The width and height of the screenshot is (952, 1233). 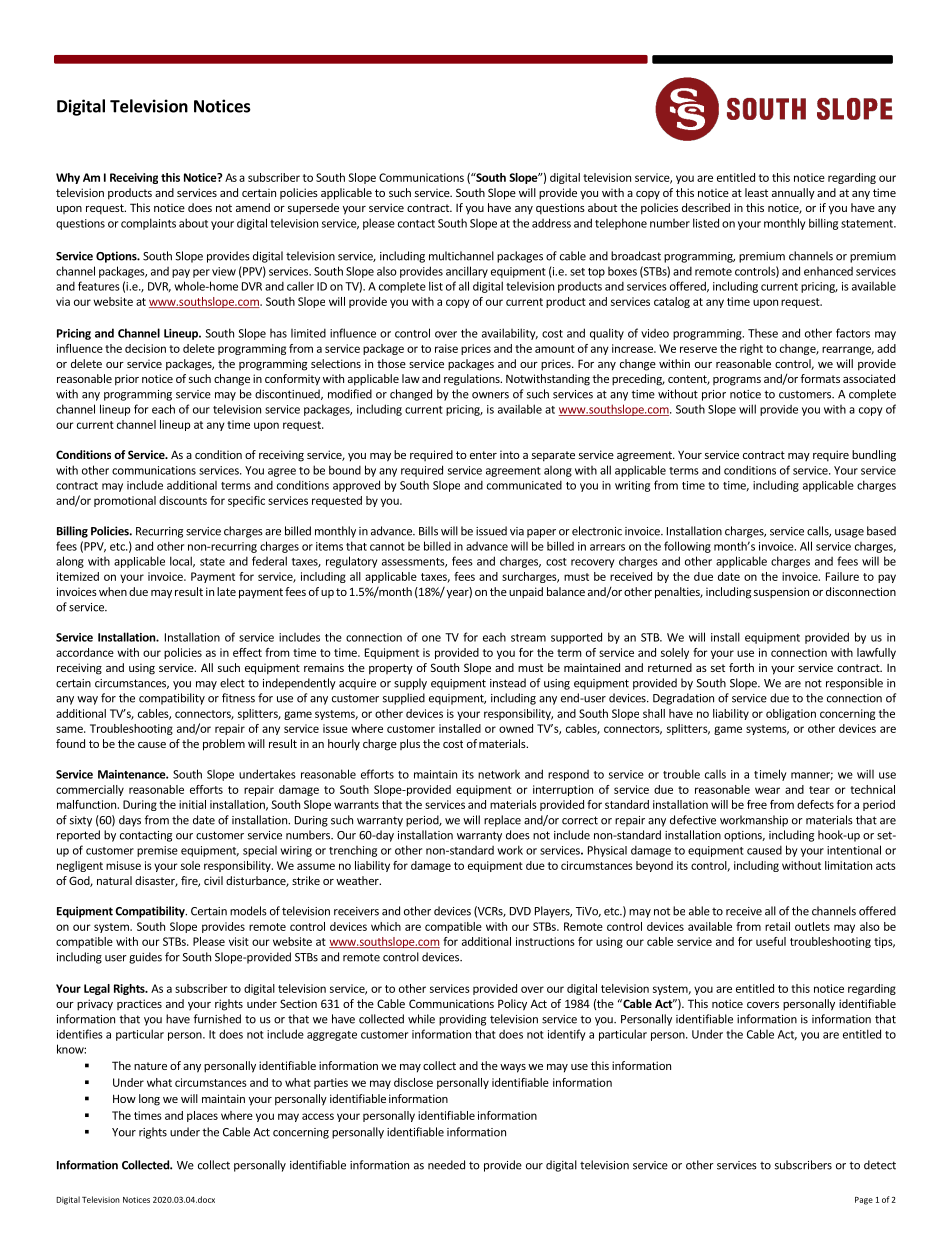 I want to click on instead, so click(x=508, y=683).
